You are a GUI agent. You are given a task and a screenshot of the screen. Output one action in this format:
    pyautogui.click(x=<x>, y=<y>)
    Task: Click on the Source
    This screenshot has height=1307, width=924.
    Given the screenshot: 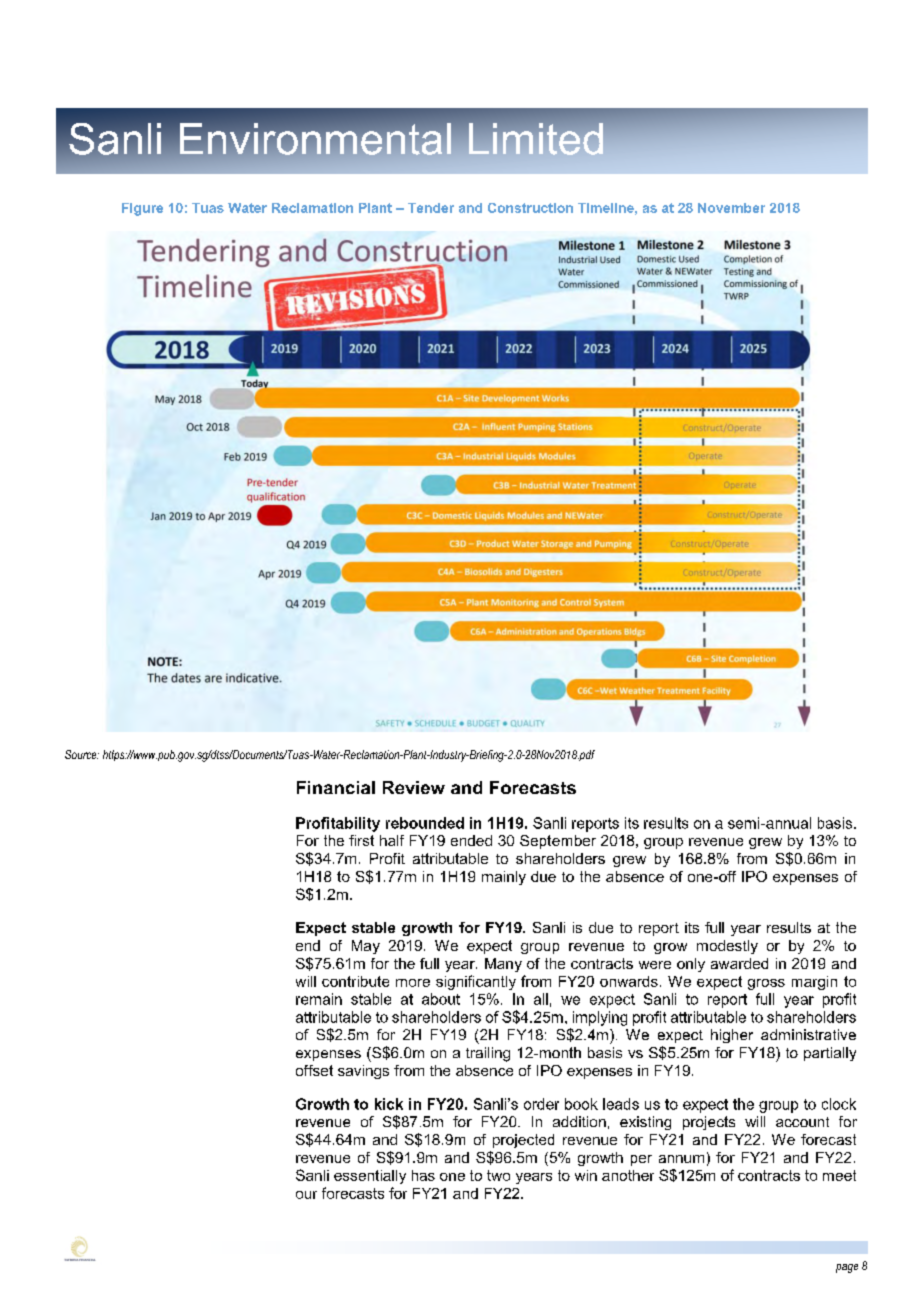 What is the action you would take?
    pyautogui.click(x=82, y=754)
